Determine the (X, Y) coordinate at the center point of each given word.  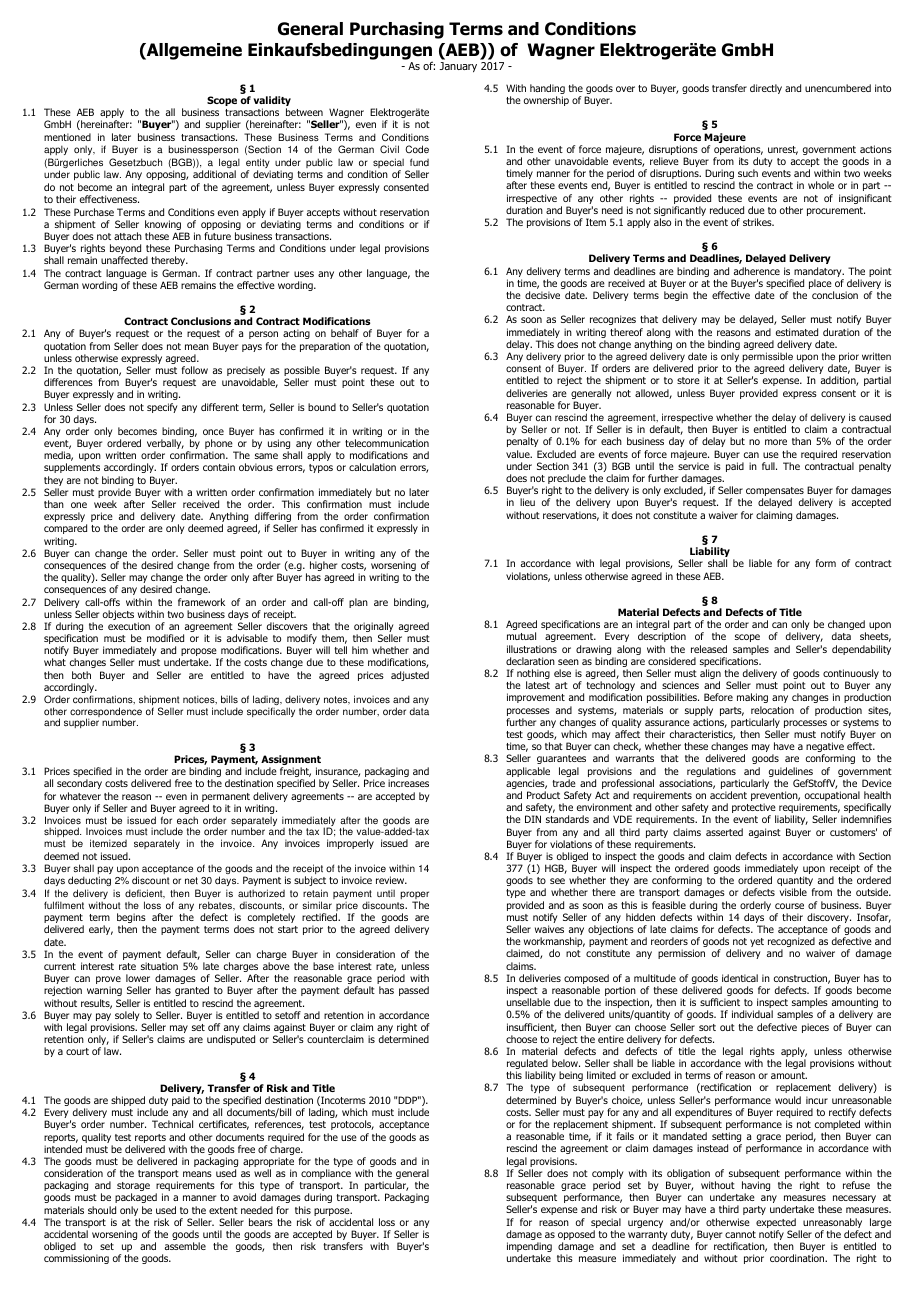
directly (766, 89)
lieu (527, 502)
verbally (165, 445)
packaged (136, 1200)
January (458, 67)
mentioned (67, 137)
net (191, 880)
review (391, 880)
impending (529, 1248)
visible (793, 892)
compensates (775, 493)
